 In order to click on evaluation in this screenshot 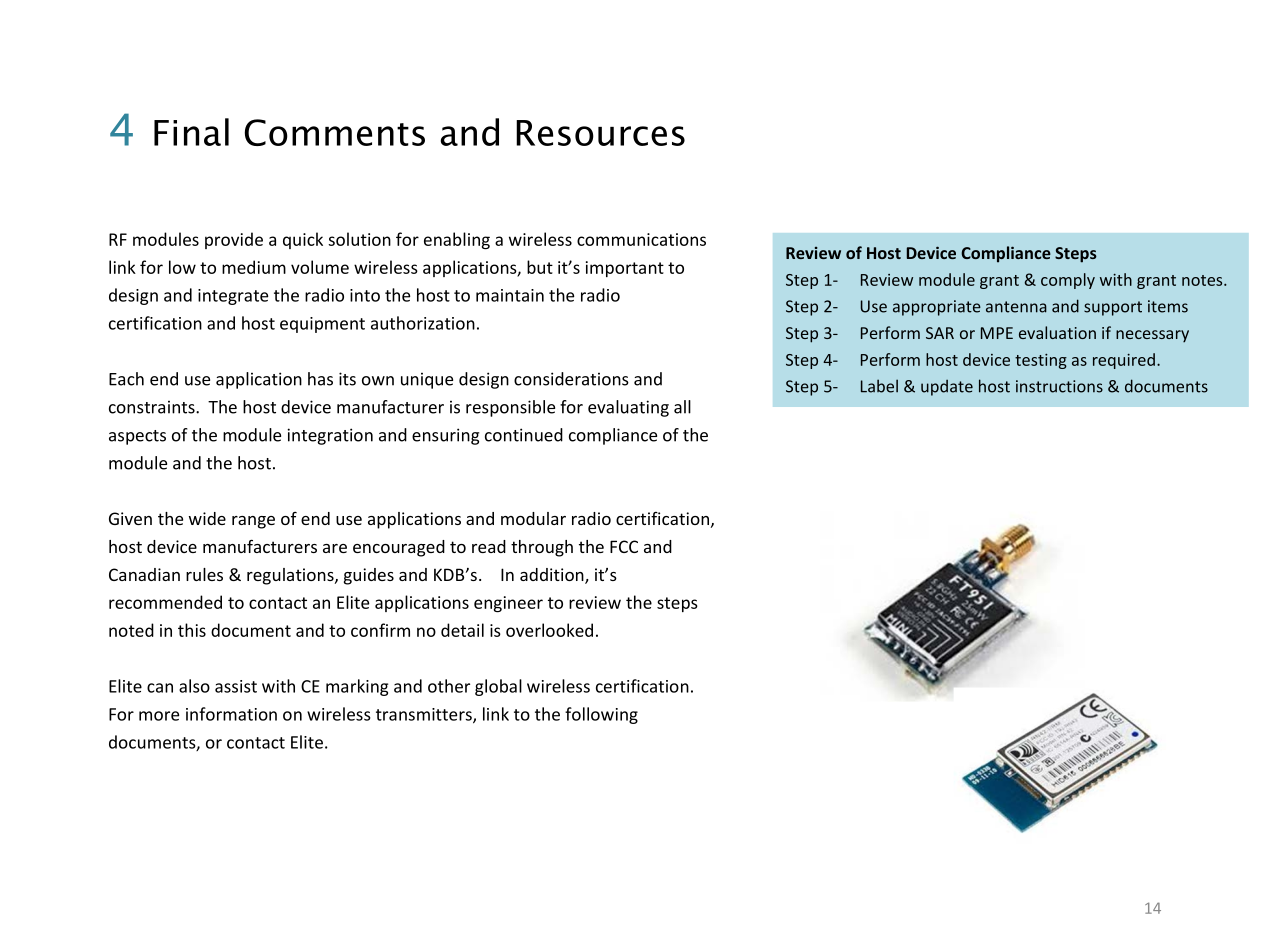, I will do `click(1057, 332)`.
